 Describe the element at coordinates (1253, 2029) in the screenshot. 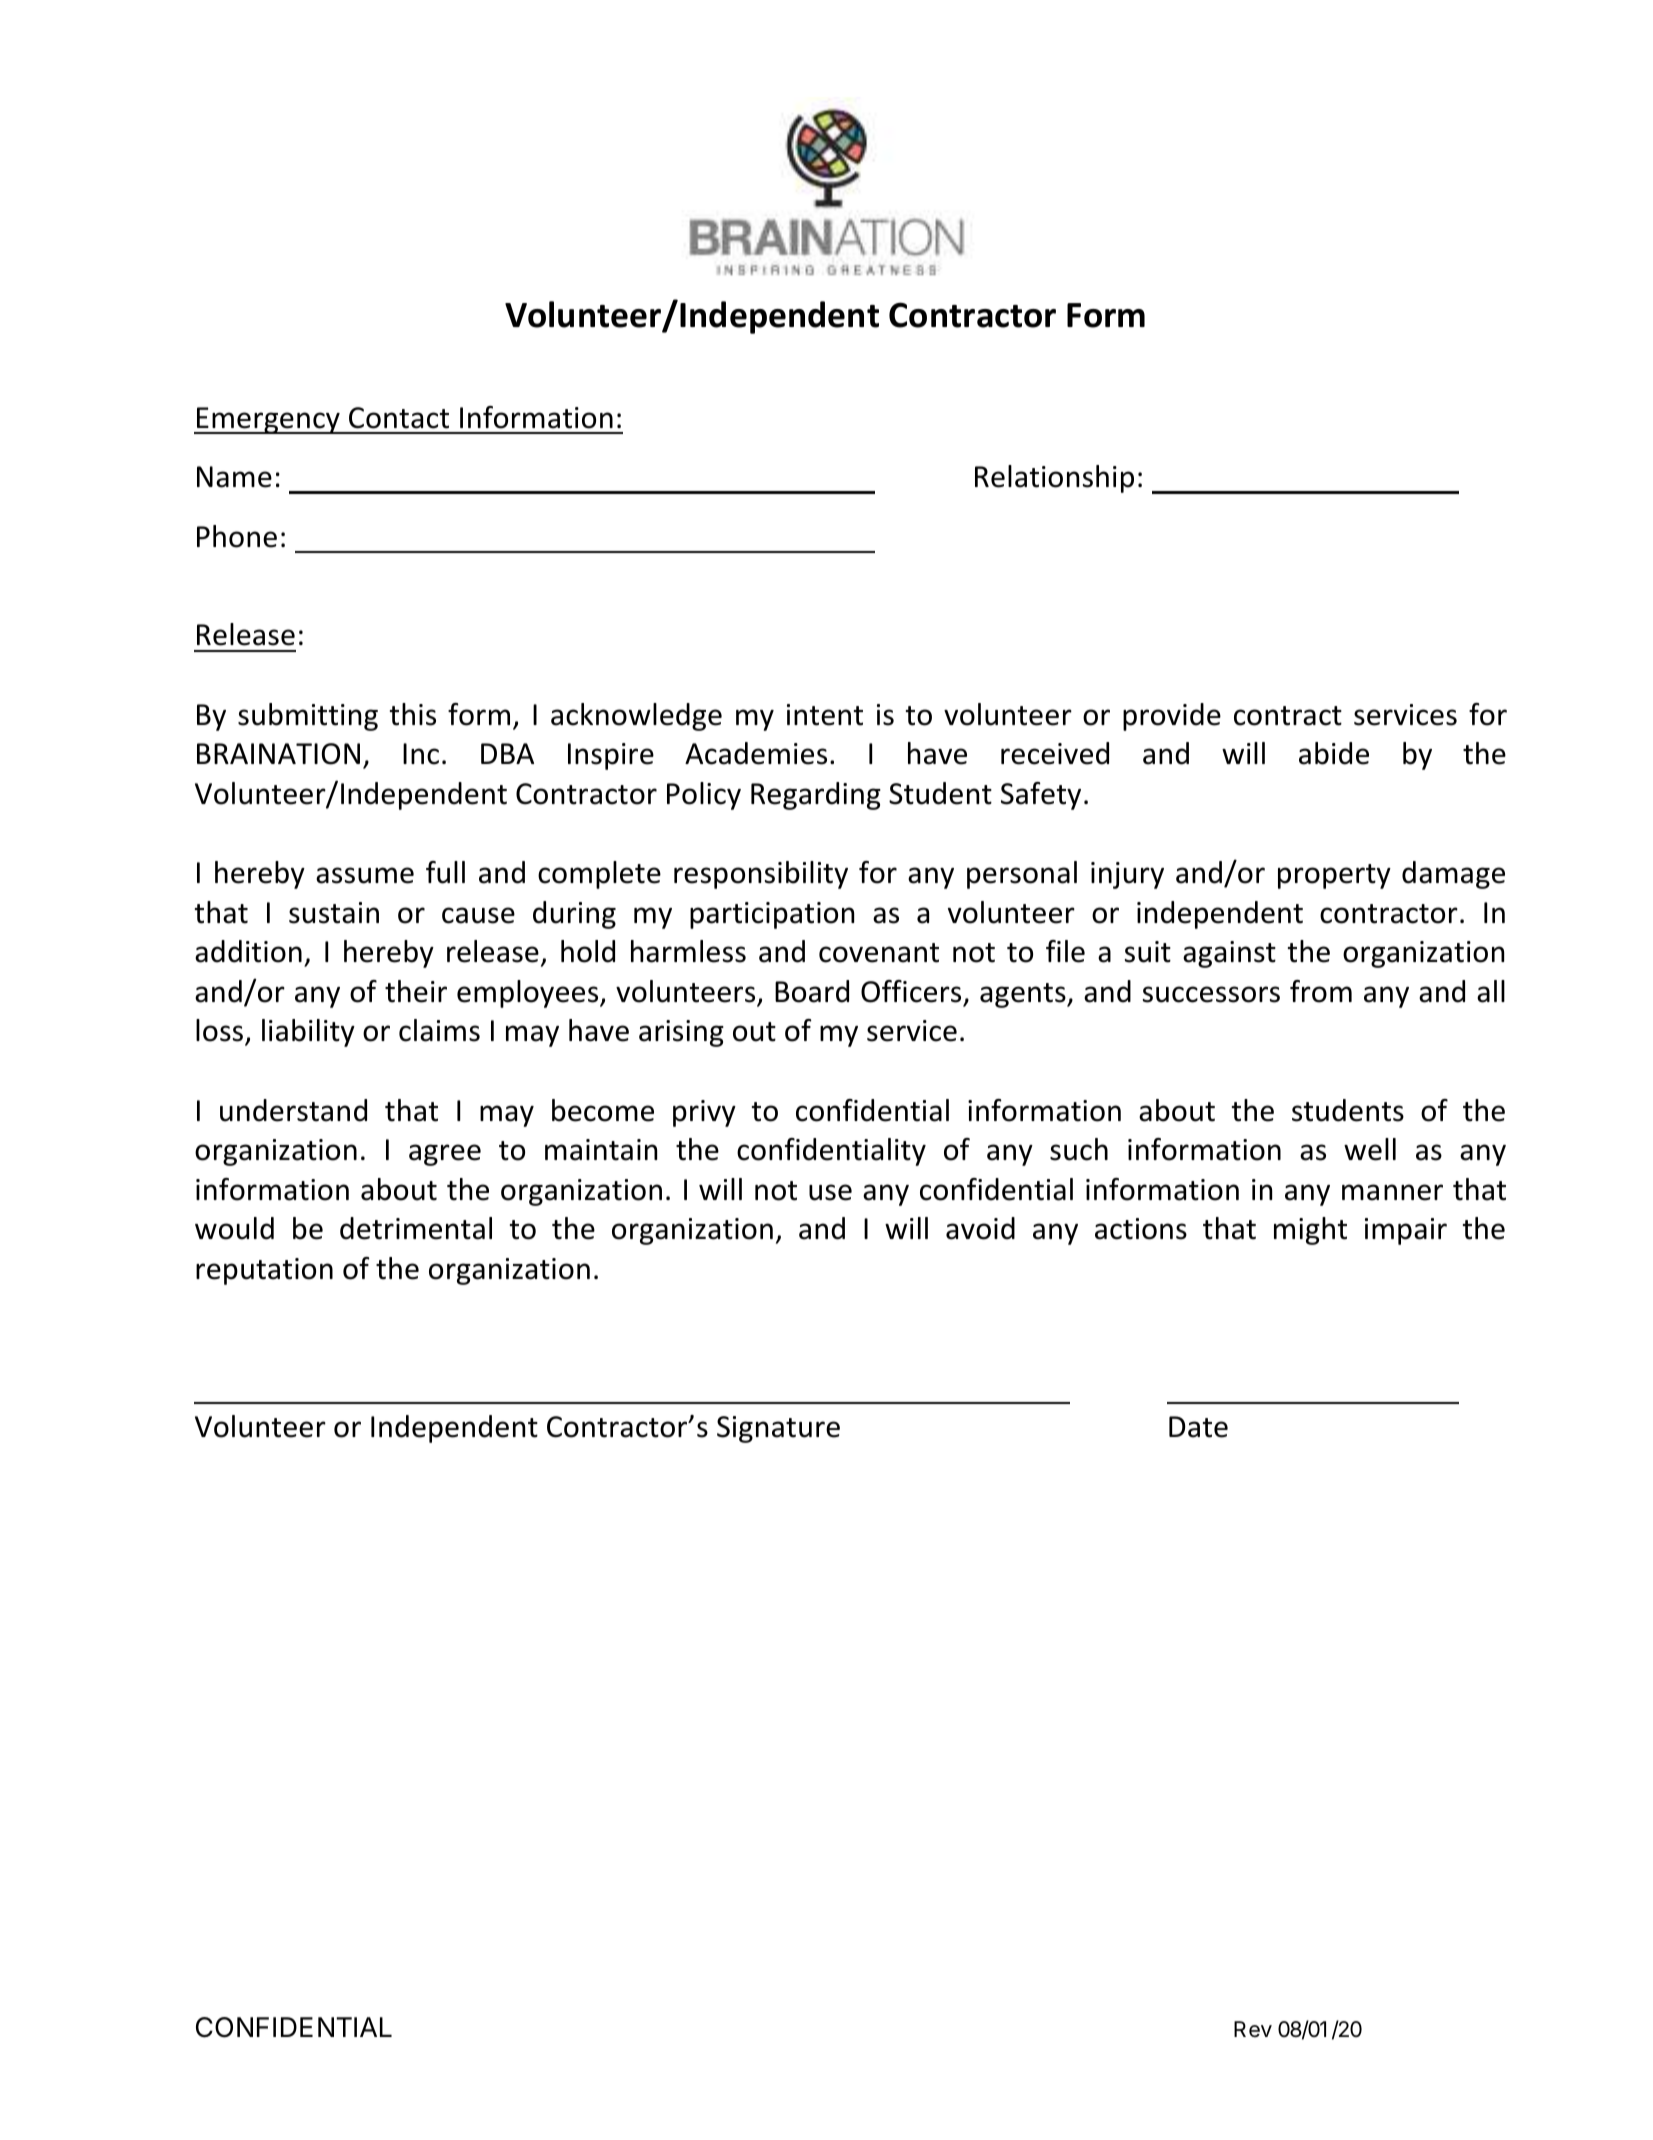

I see `Rev` at that location.
